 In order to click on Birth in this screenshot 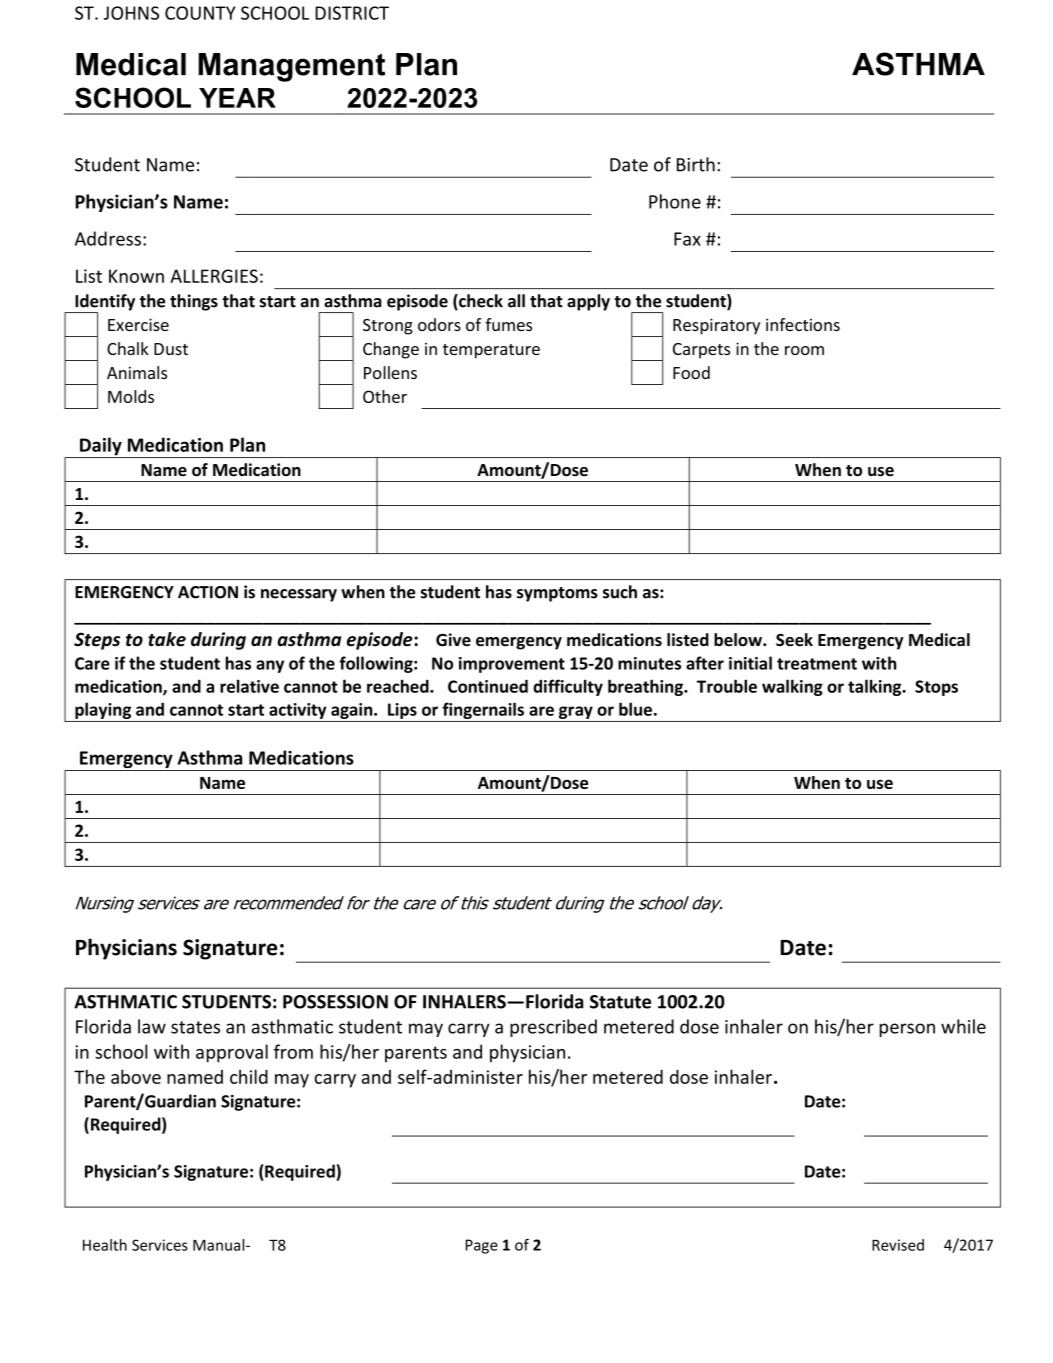, I will do `click(696, 164)`.
